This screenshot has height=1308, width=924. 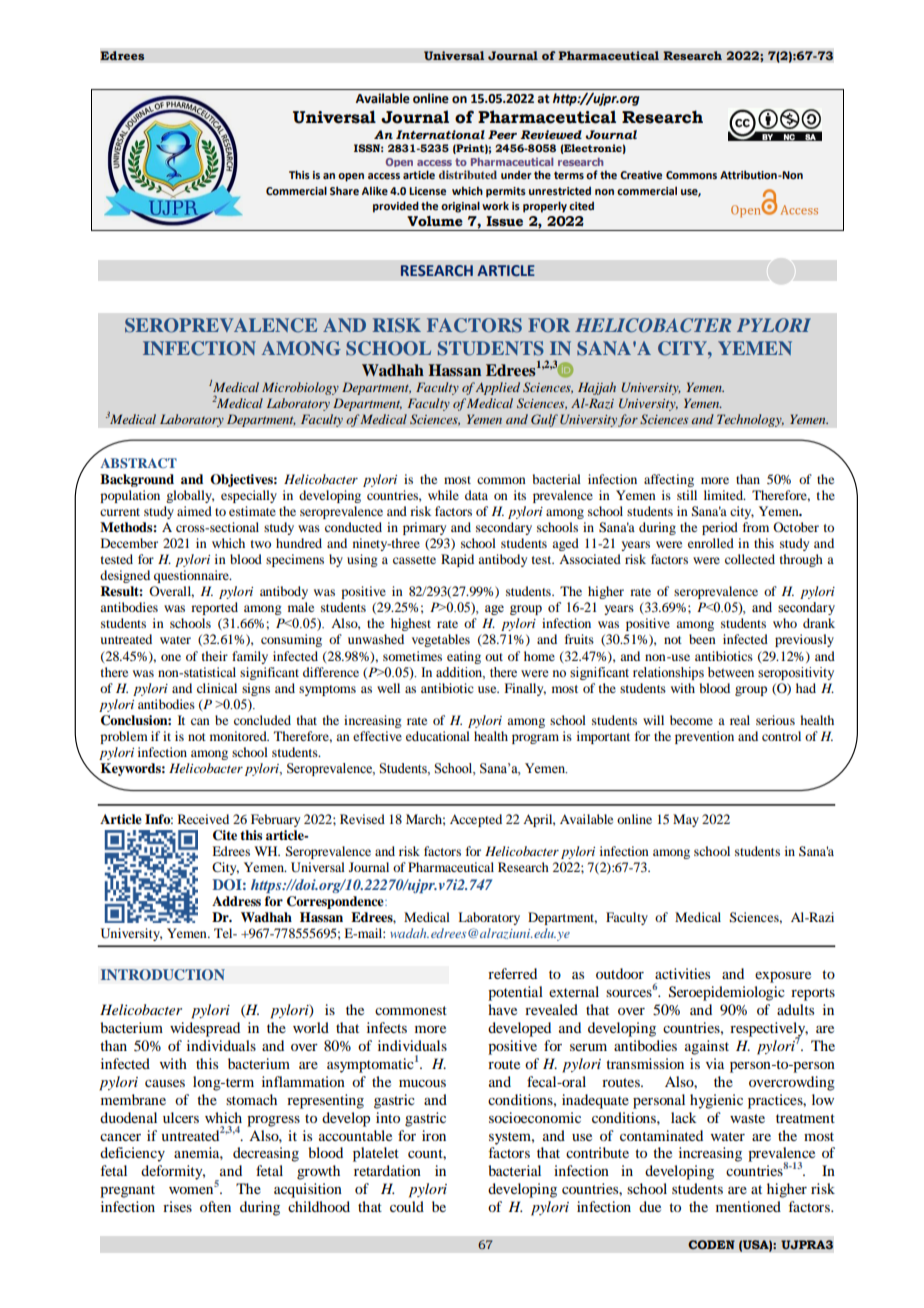 I want to click on distributed, so click(x=468, y=174).
